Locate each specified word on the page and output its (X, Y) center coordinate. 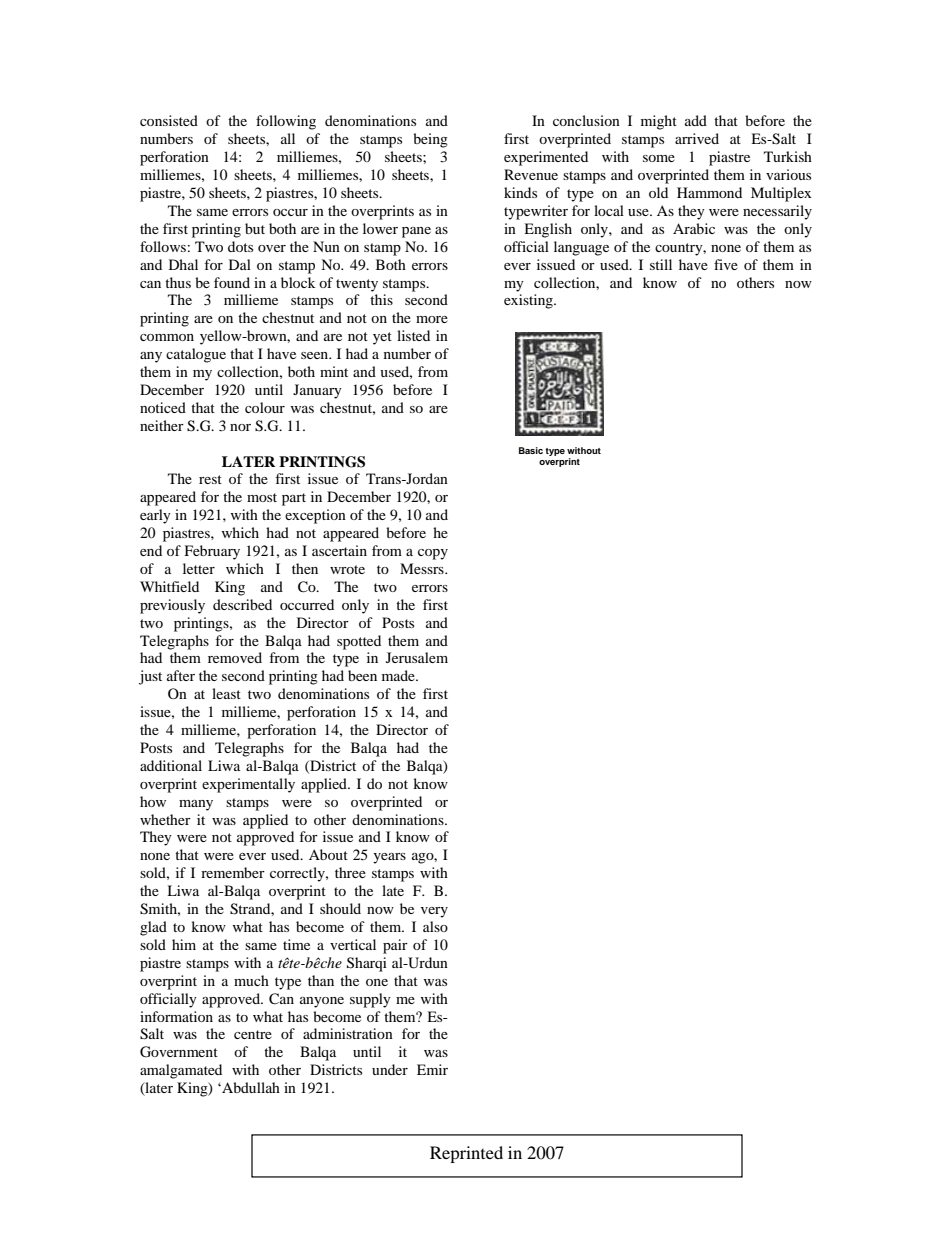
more (432, 319)
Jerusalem (417, 657)
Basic (531, 450)
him (184, 944)
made (399, 675)
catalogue (196, 355)
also (435, 926)
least (226, 693)
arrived (697, 138)
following (286, 122)
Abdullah (250, 1087)
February (212, 552)
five (726, 264)
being (430, 140)
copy (433, 554)
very (434, 912)
